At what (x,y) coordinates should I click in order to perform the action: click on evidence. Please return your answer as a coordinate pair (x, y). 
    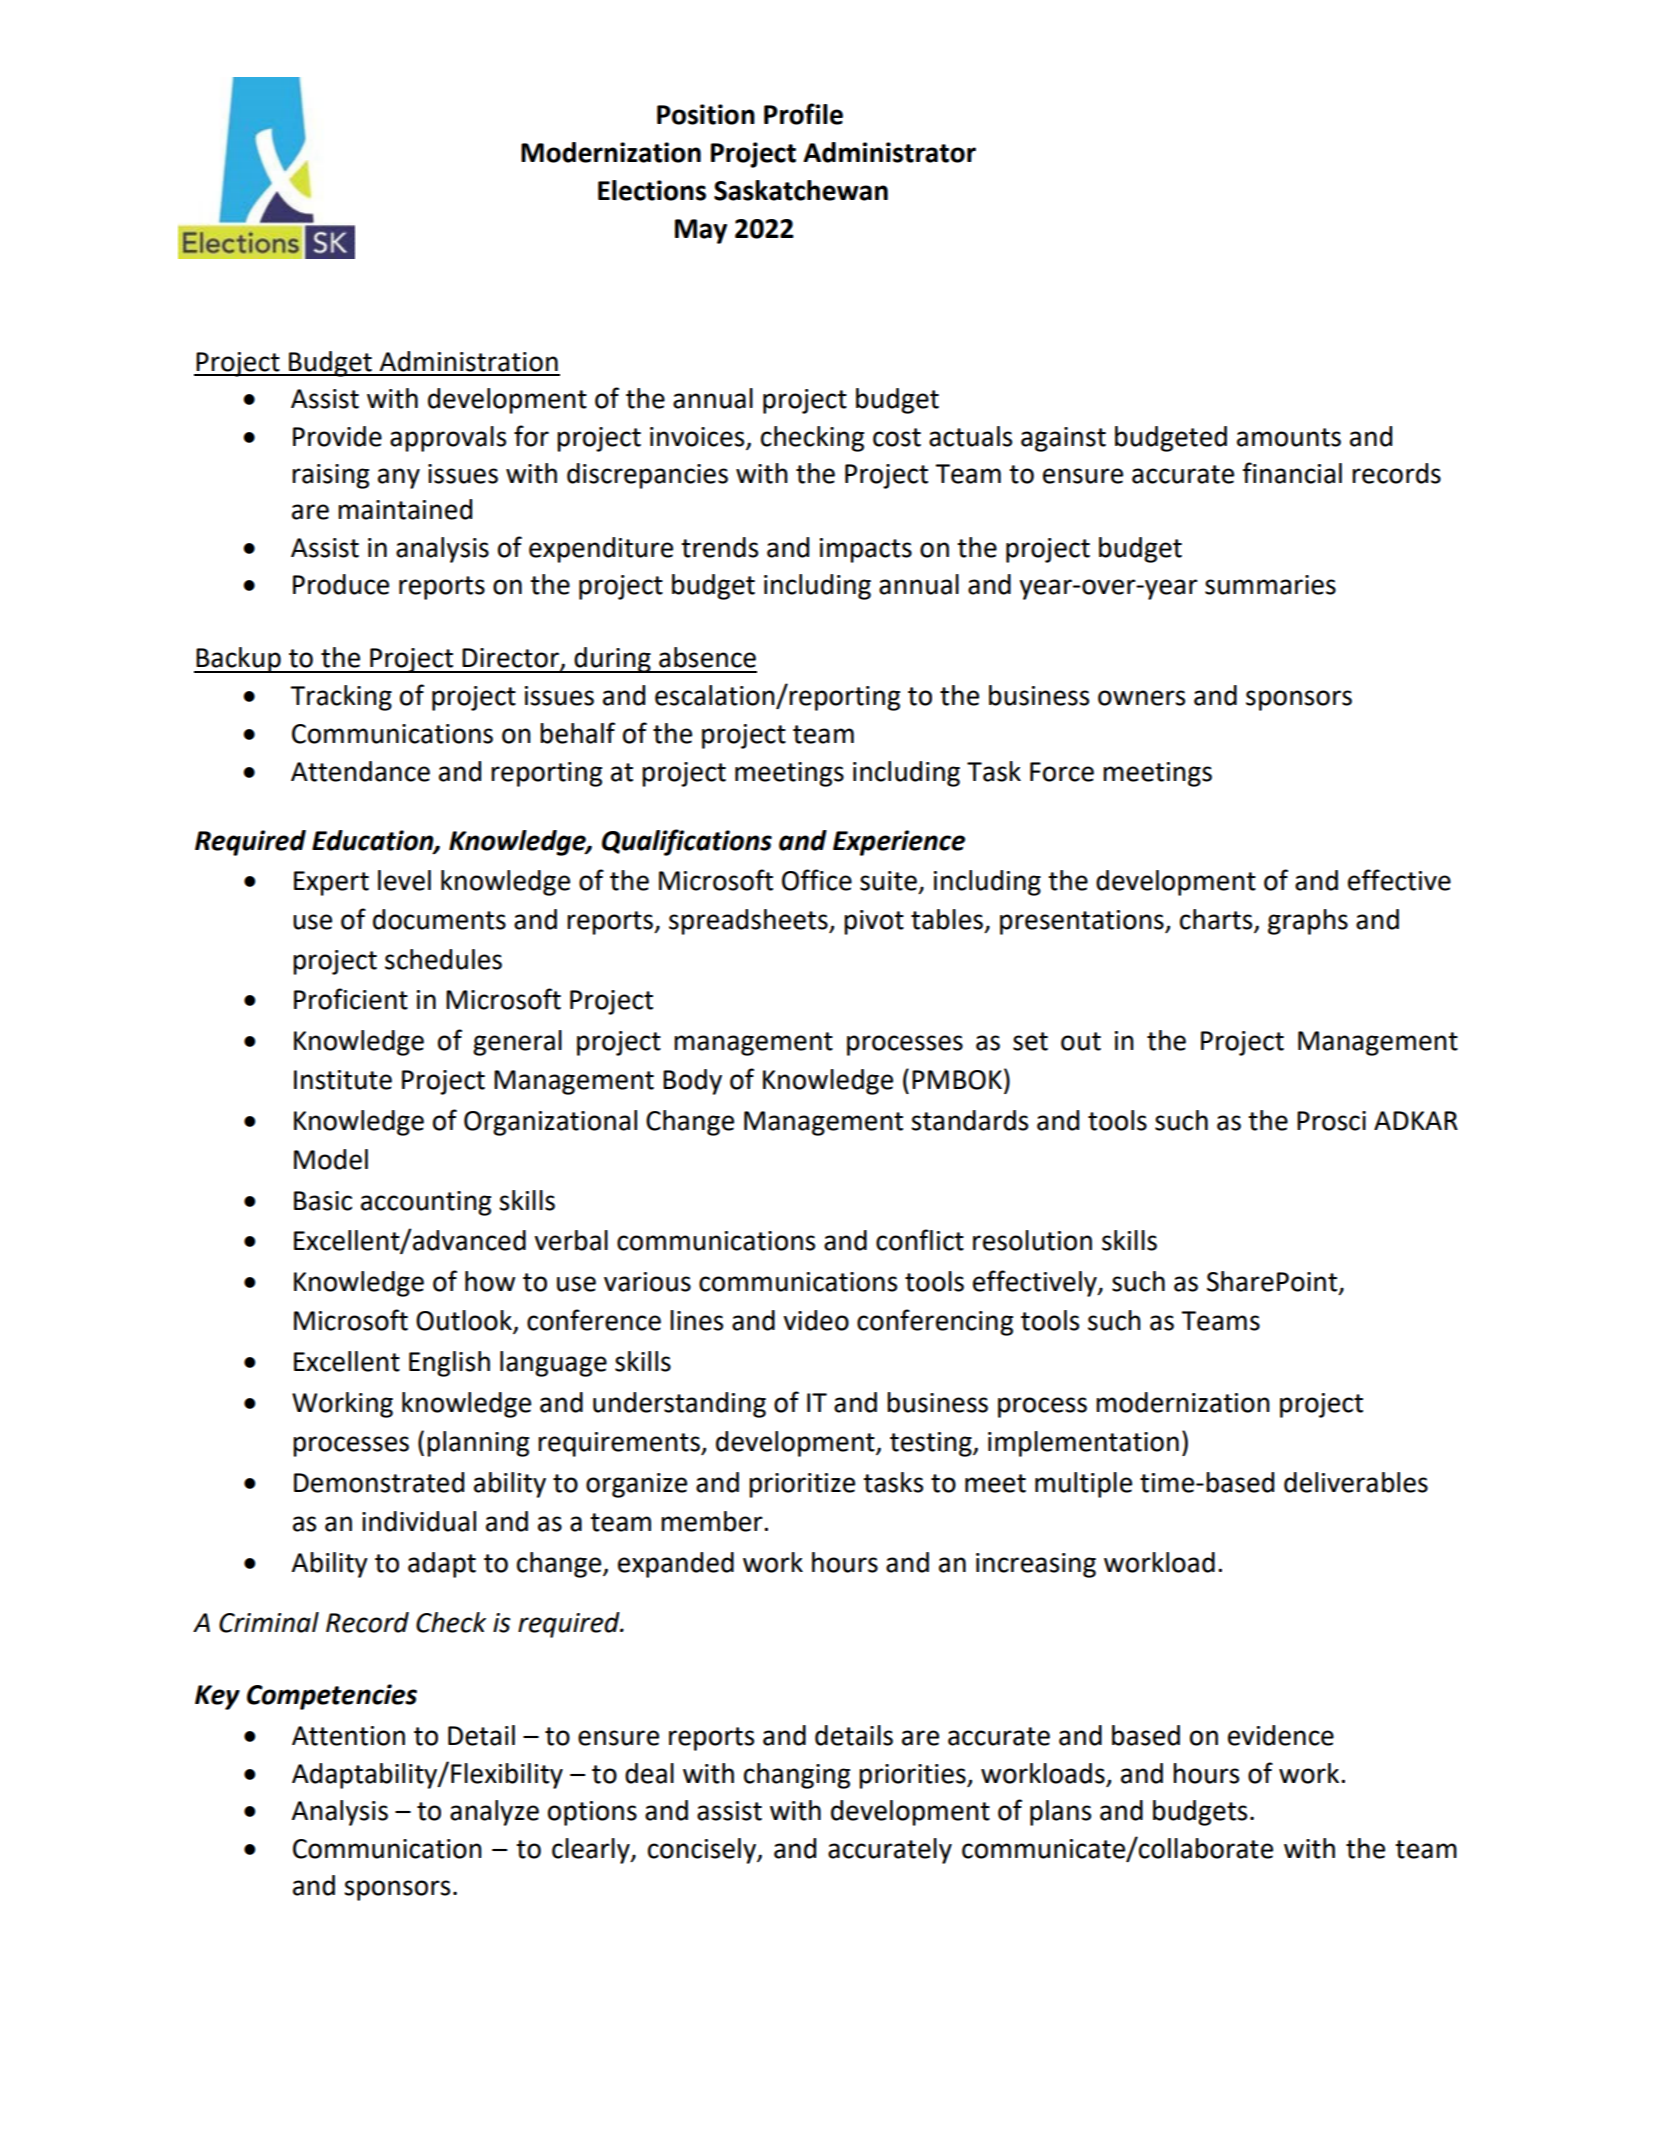
    Looking at the image, I should click on (1281, 1735).
